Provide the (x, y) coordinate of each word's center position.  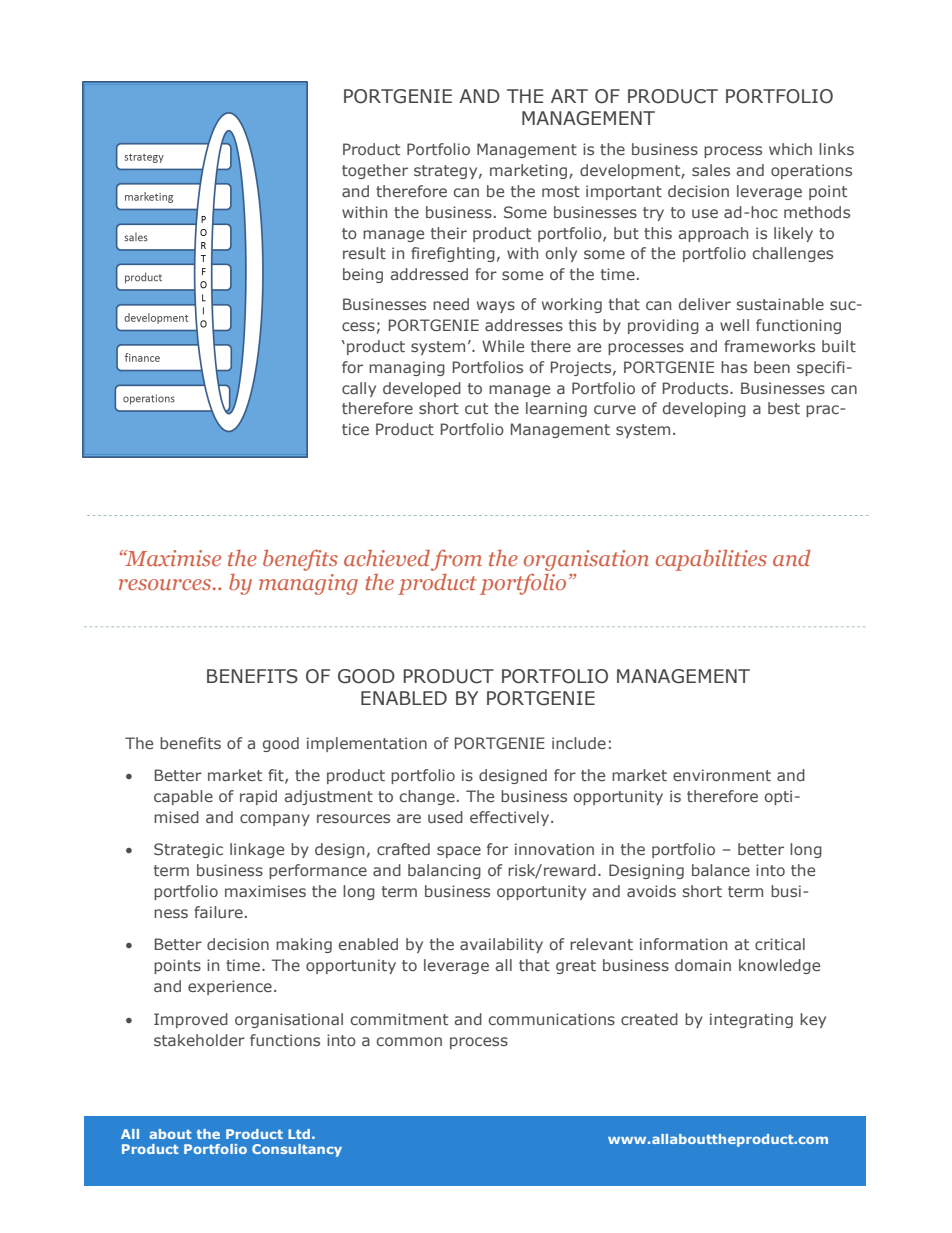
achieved (387, 558)
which (790, 149)
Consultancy (297, 1150)
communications (551, 1019)
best (784, 408)
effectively (511, 818)
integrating (751, 1020)
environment (722, 775)
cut (476, 408)
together (375, 171)
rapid (258, 797)
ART (569, 96)
